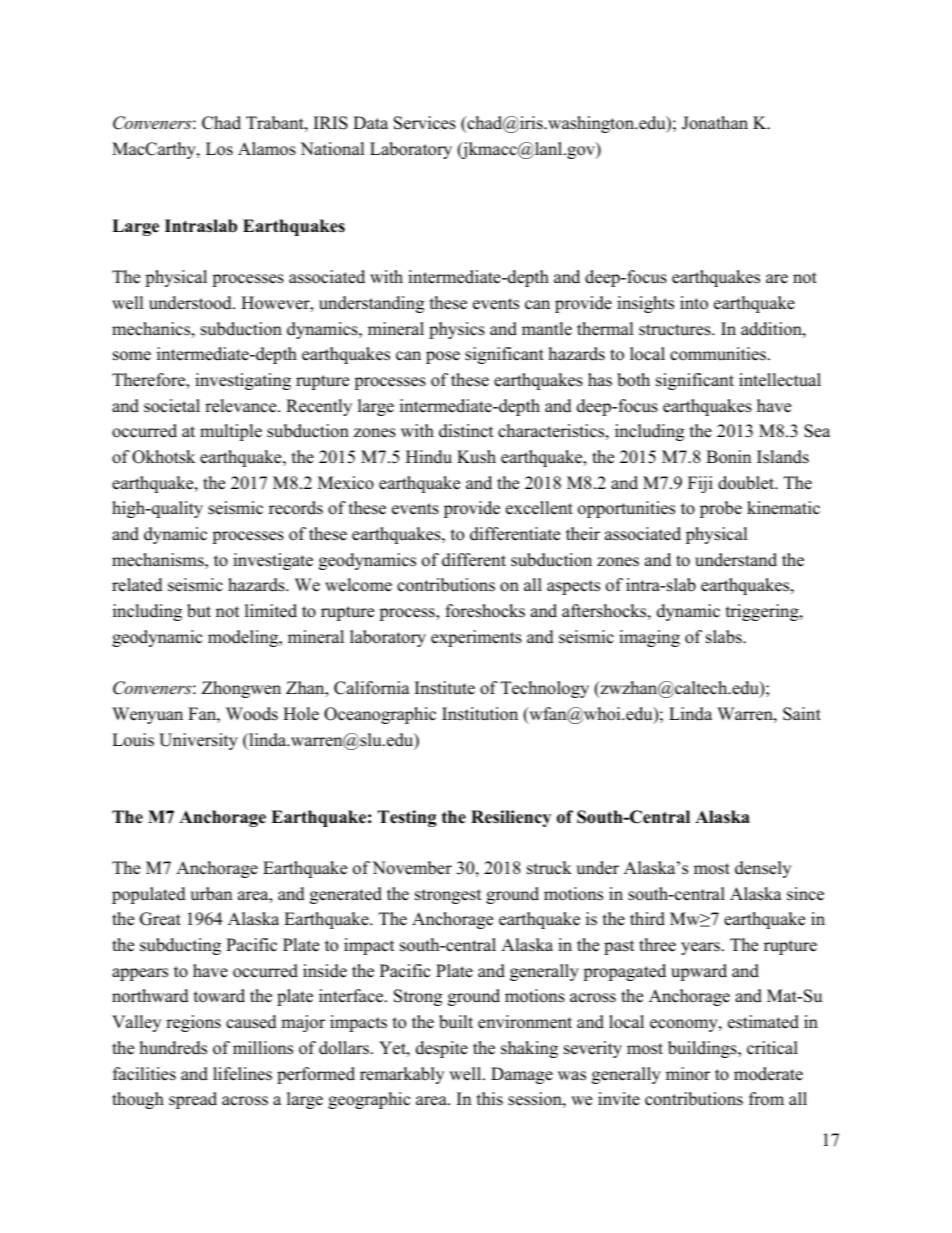 This page has width=952, height=1233. I want to click on multiple, so click(231, 432).
